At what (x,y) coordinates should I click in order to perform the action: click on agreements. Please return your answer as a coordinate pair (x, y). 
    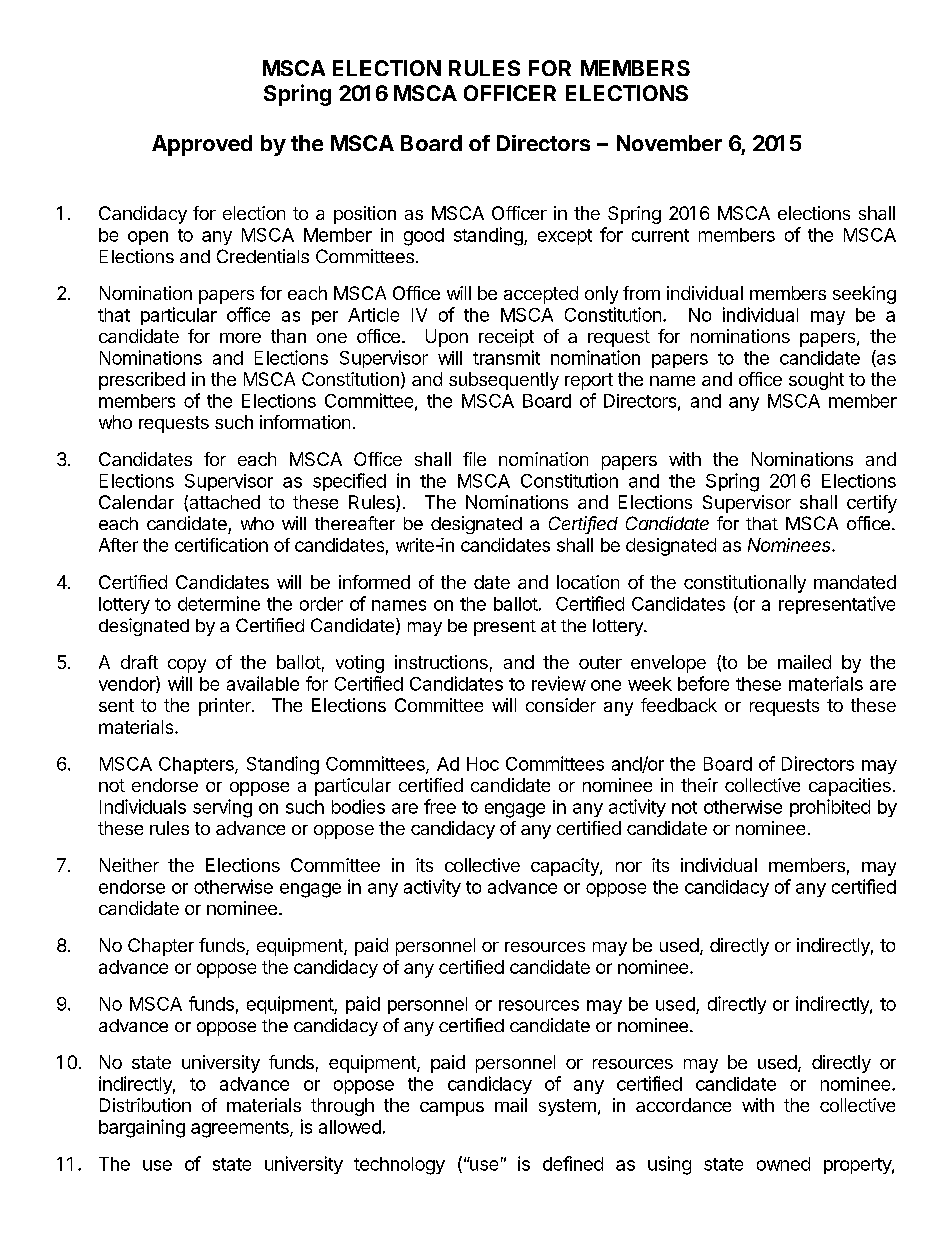
    Looking at the image, I should click on (241, 1129).
